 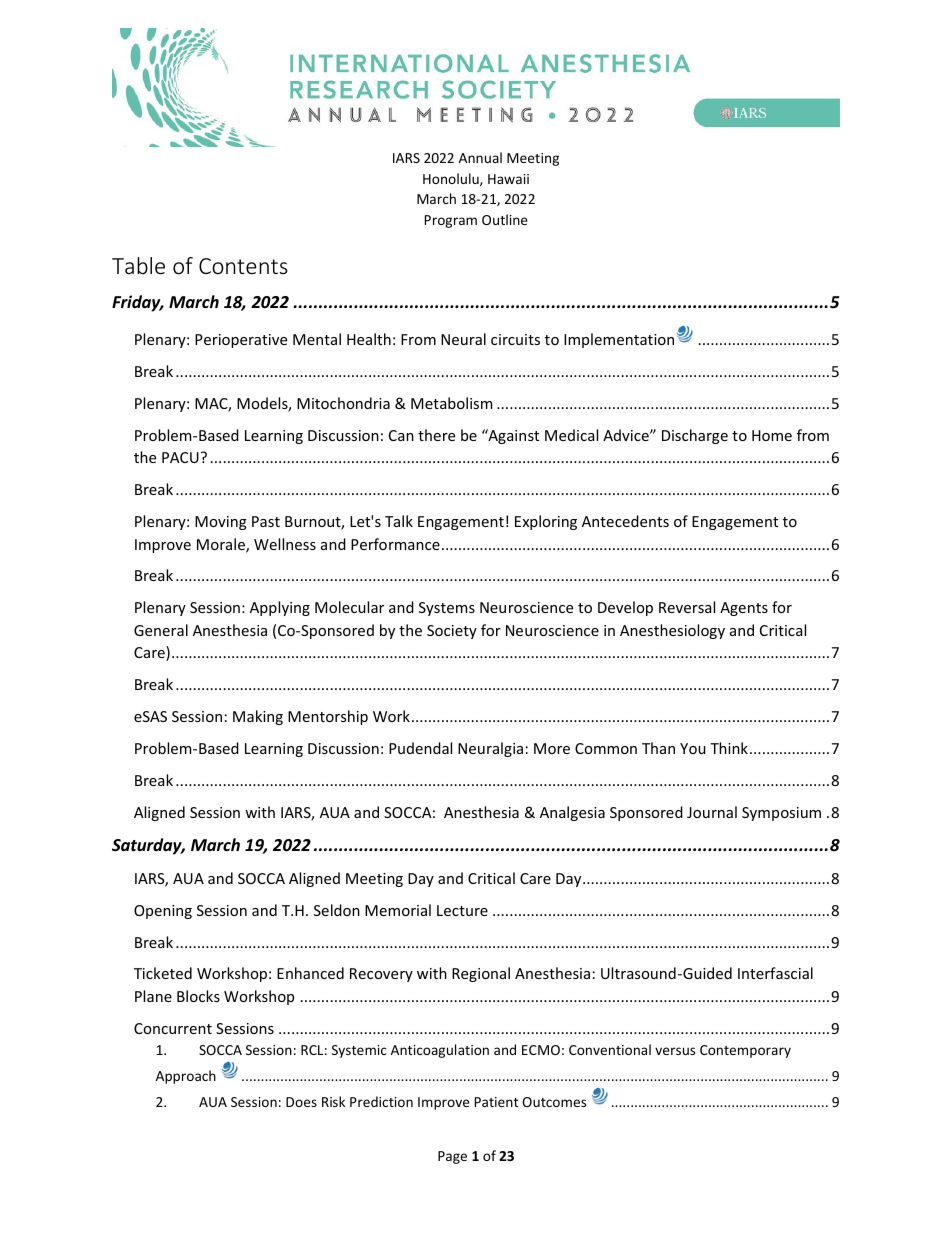 I want to click on Discharge, so click(x=695, y=436).
